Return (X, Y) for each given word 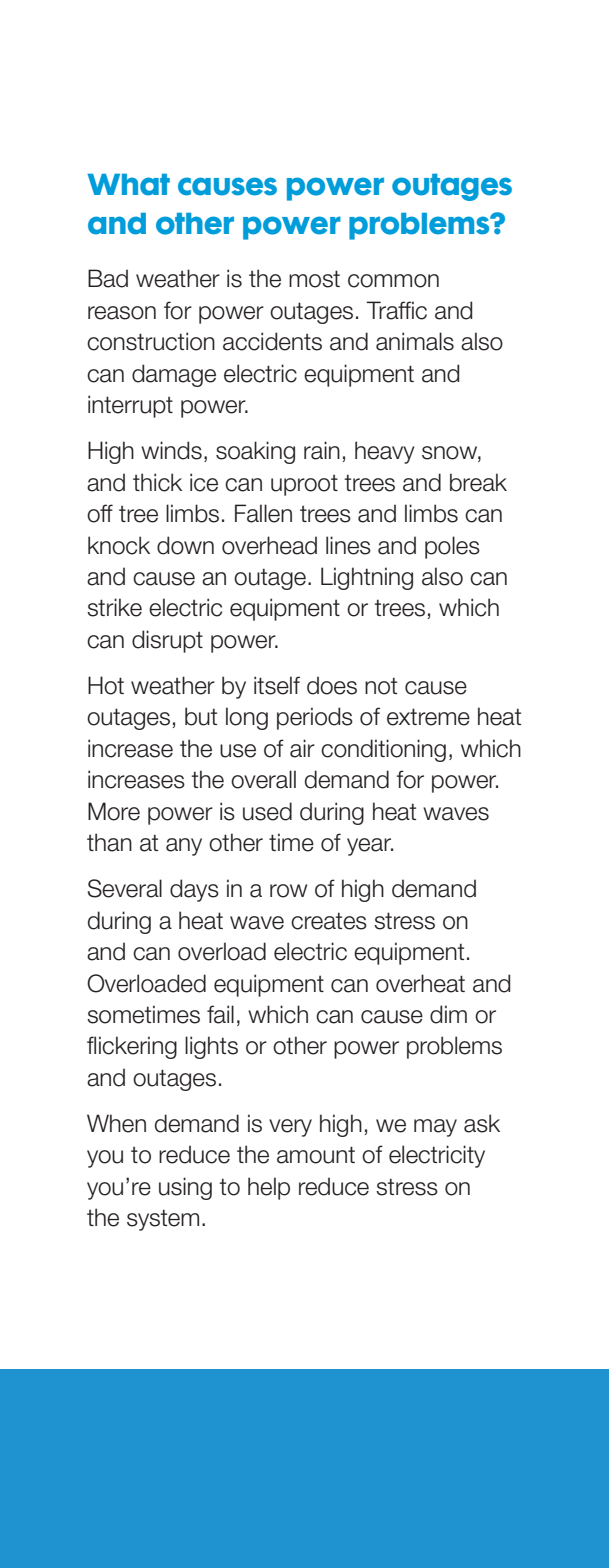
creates (329, 921)
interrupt (130, 406)
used (267, 811)
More (114, 811)
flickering (132, 1047)
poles (452, 547)
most (314, 279)
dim (448, 1014)
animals (415, 341)
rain (322, 450)
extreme (428, 717)
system (163, 1220)
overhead (269, 545)
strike (114, 607)
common (393, 281)
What (128, 185)
